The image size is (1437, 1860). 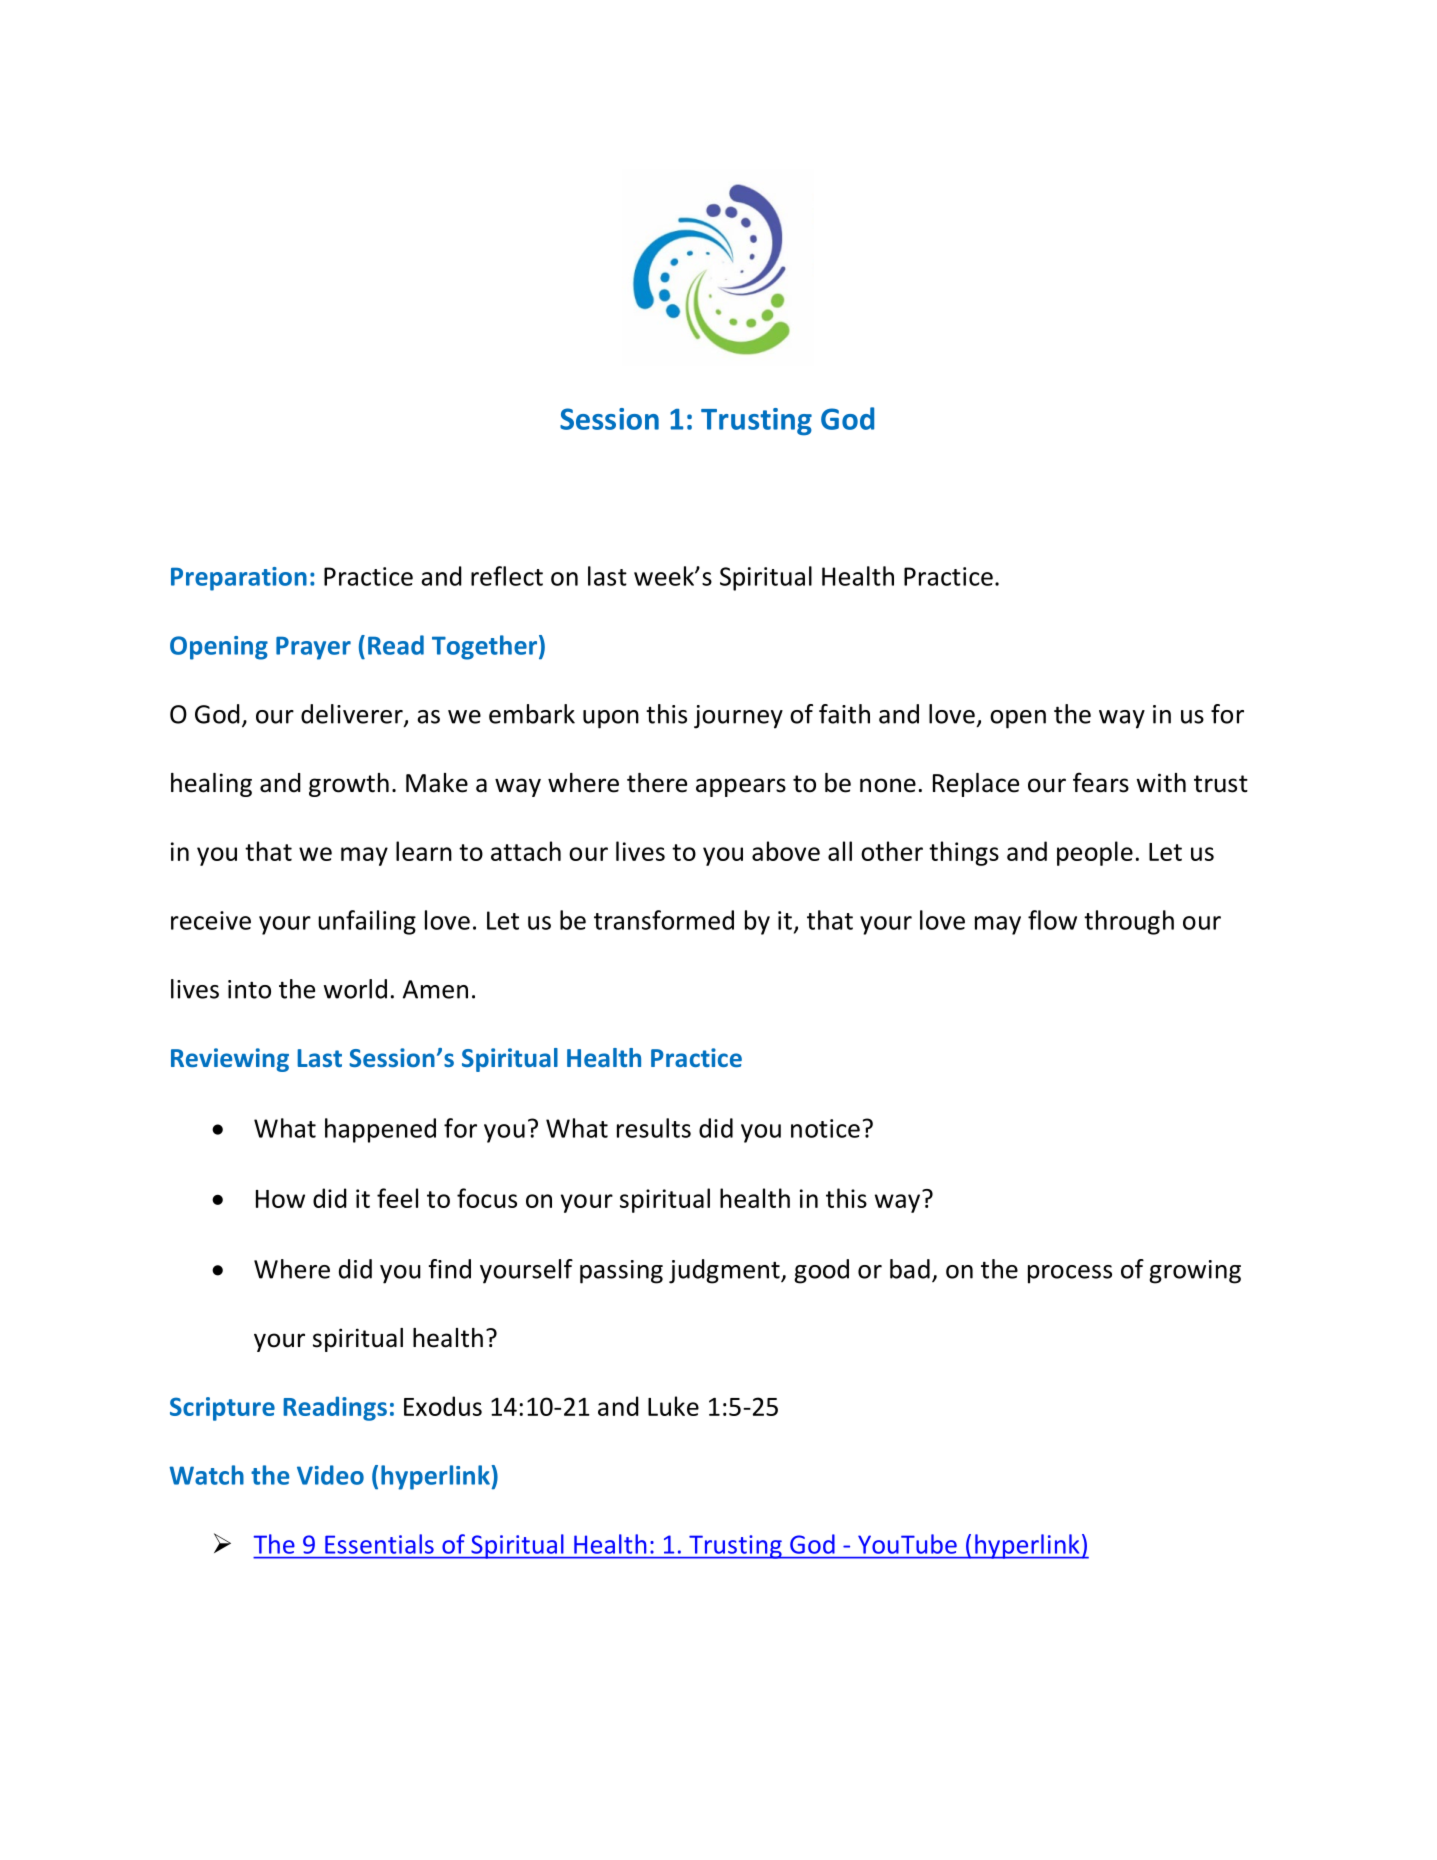 What do you see at coordinates (673, 1406) in the document?
I see `Luke` at bounding box center [673, 1406].
